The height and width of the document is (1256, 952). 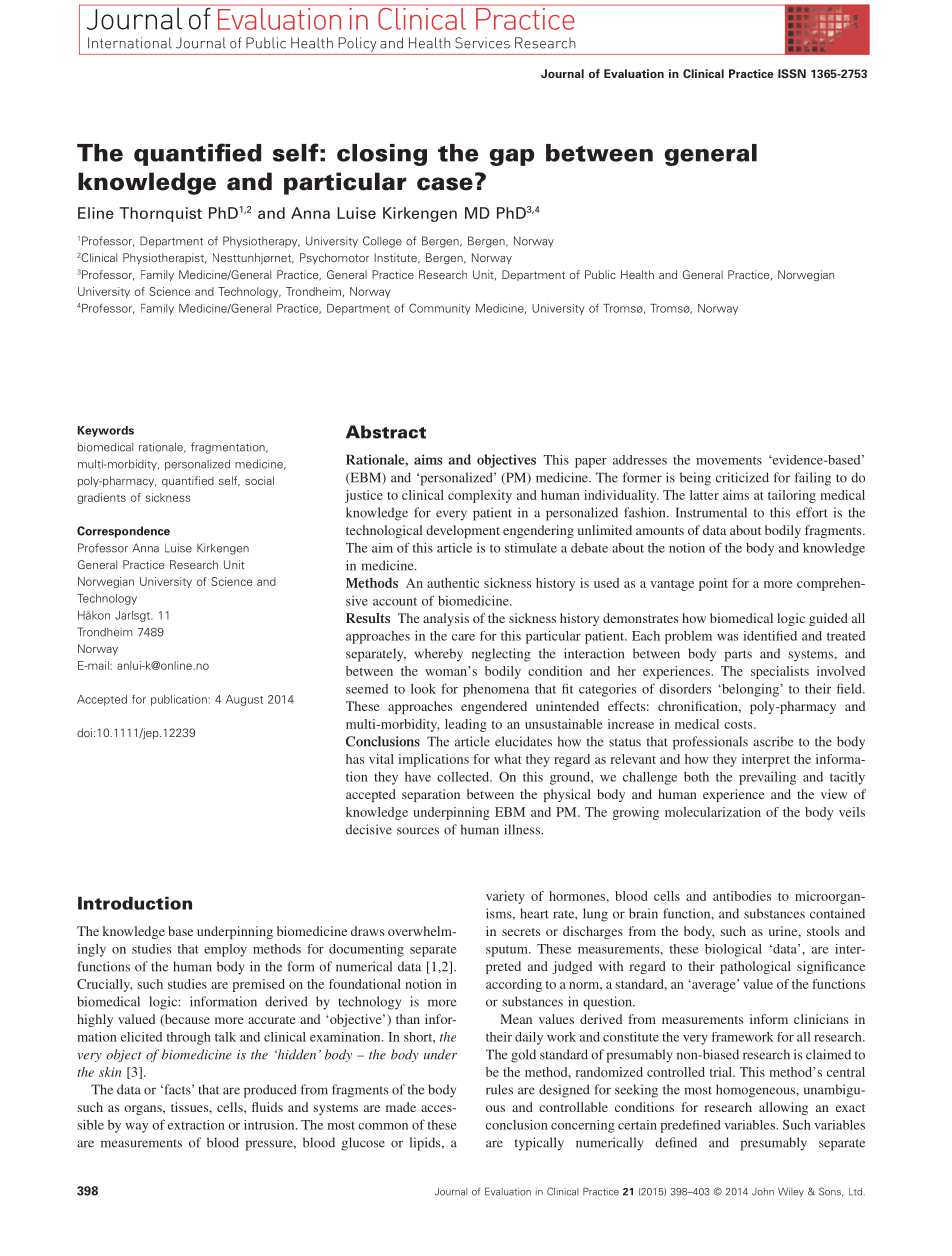 What do you see at coordinates (334, 259) in the document?
I see `Psychomotor` at bounding box center [334, 259].
